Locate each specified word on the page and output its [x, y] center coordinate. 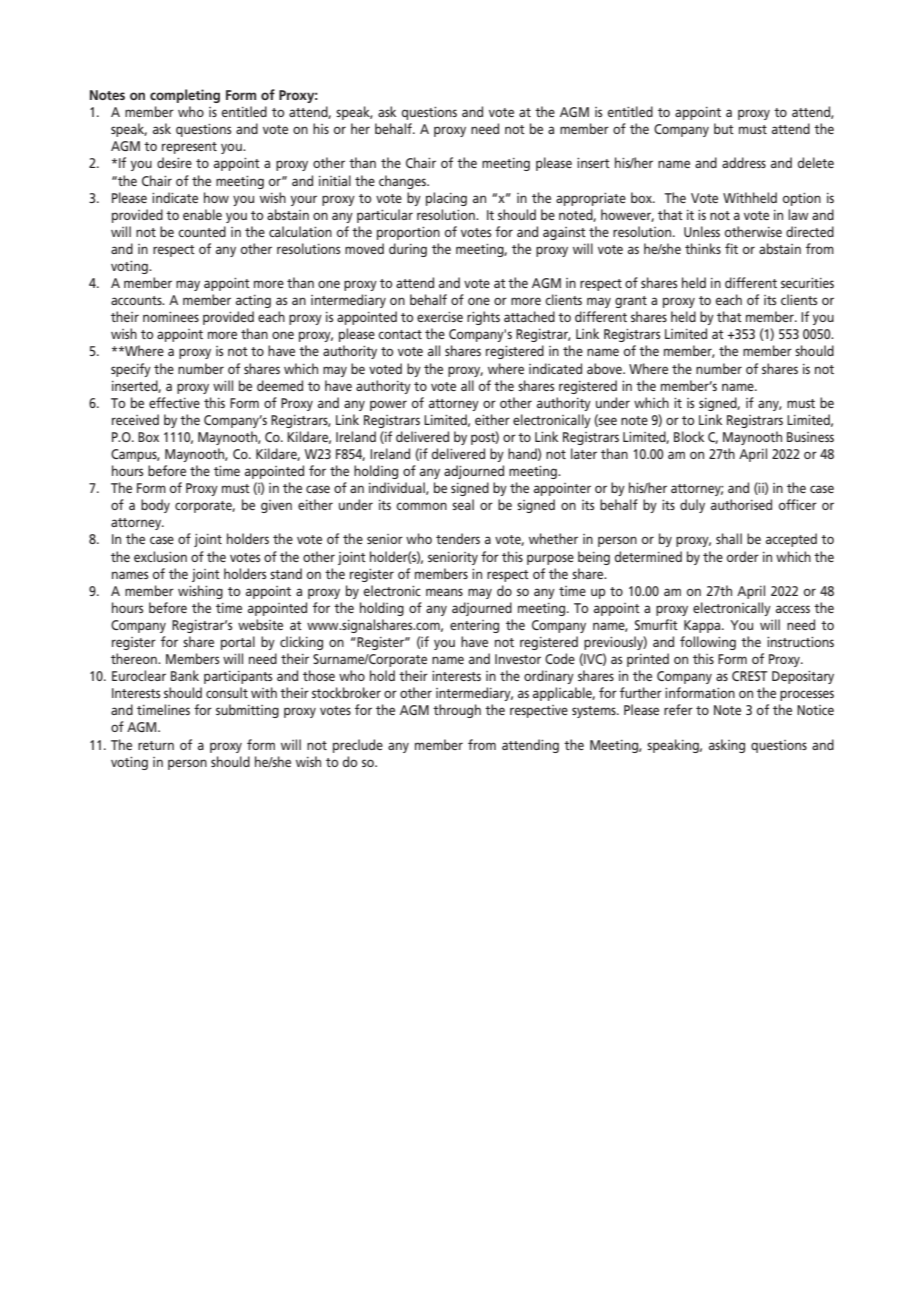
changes [404, 182]
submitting [247, 711]
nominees [171, 317]
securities [807, 283]
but [724, 128]
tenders [458, 538]
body [155, 506]
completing [185, 96]
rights [483, 318]
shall [729, 538]
